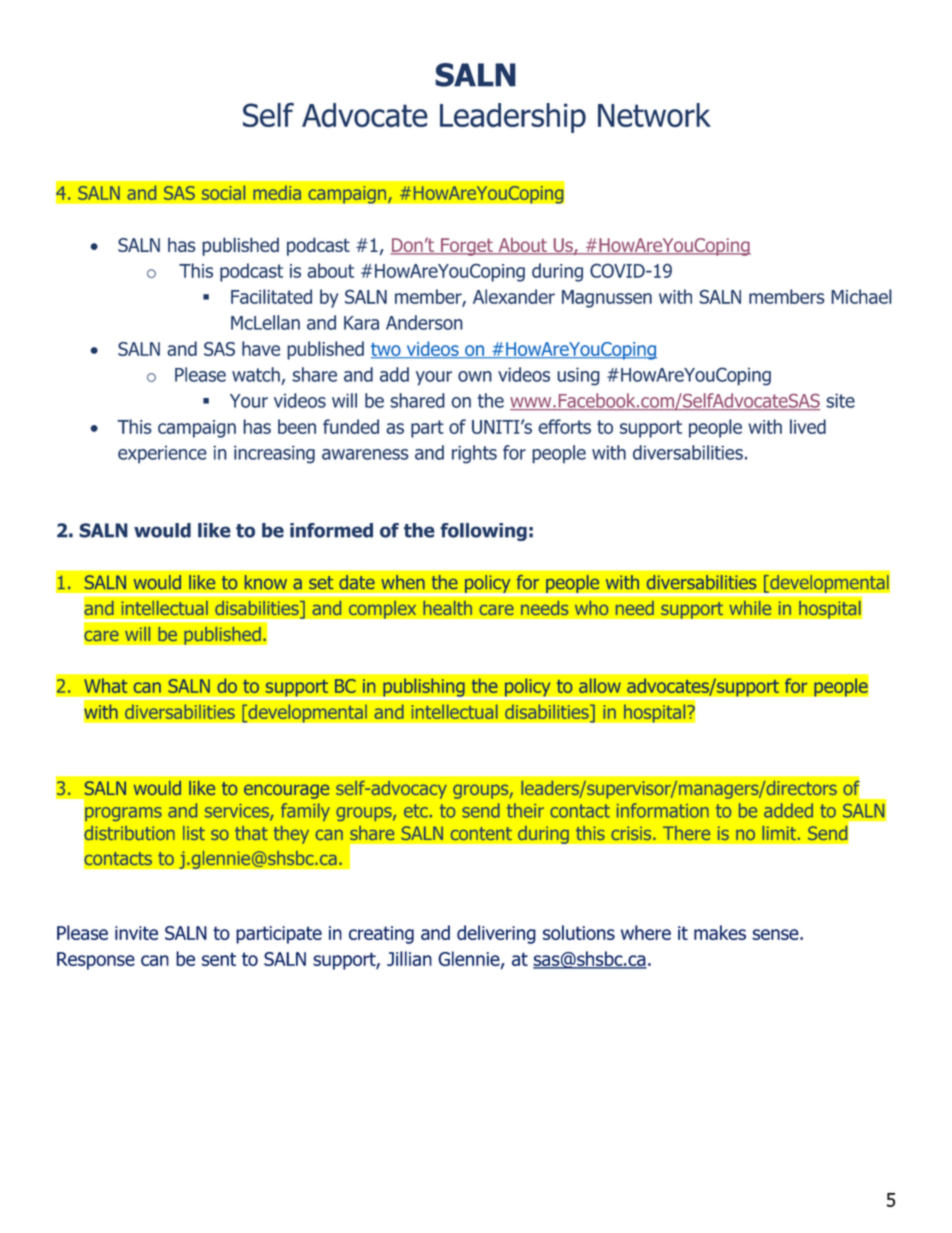  I want to click on Network, so click(654, 115).
